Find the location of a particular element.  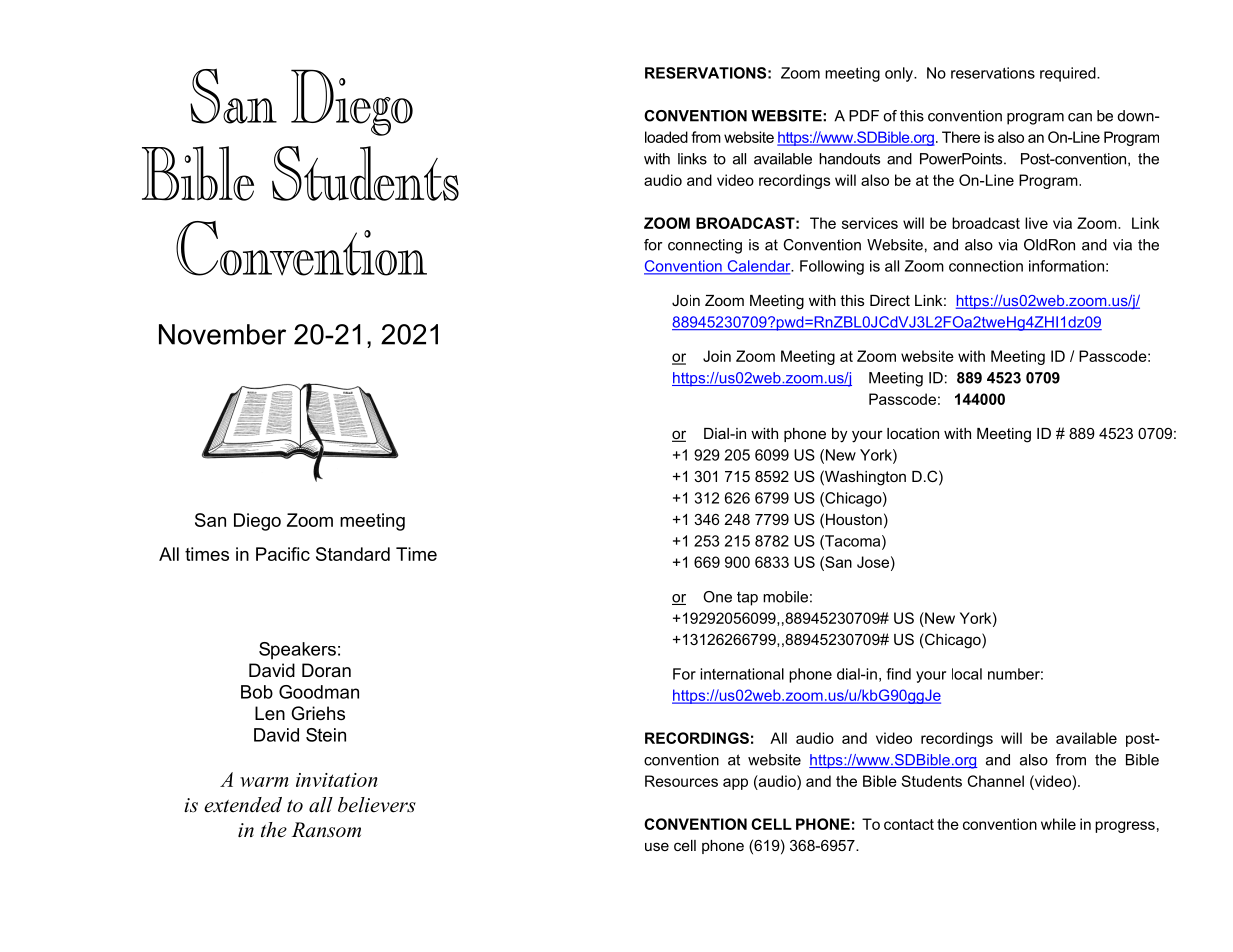

local is located at coordinates (967, 674).
